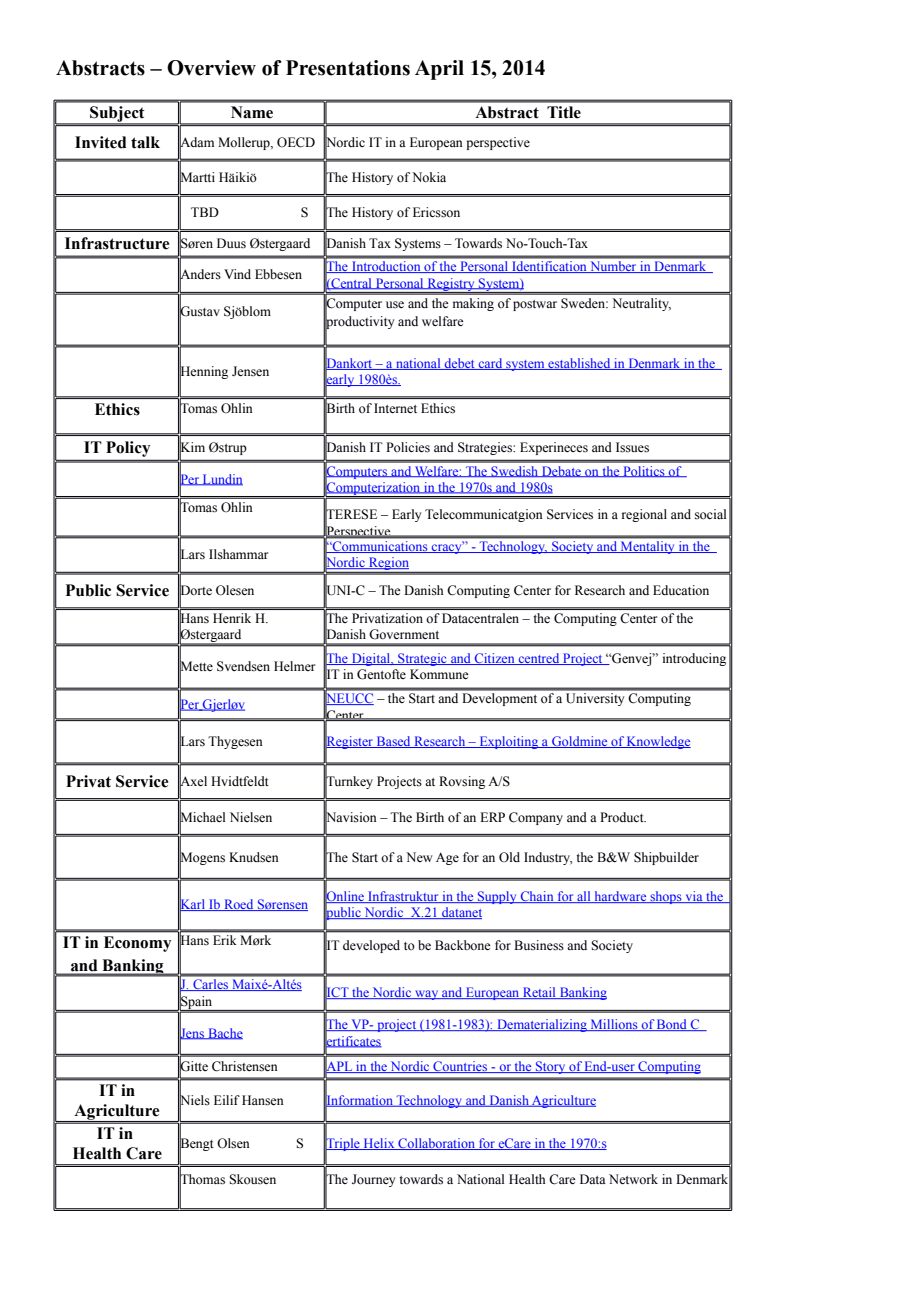 The width and height of the document is (924, 1308). Describe the element at coordinates (564, 112) in the document. I see `Title` at that location.
